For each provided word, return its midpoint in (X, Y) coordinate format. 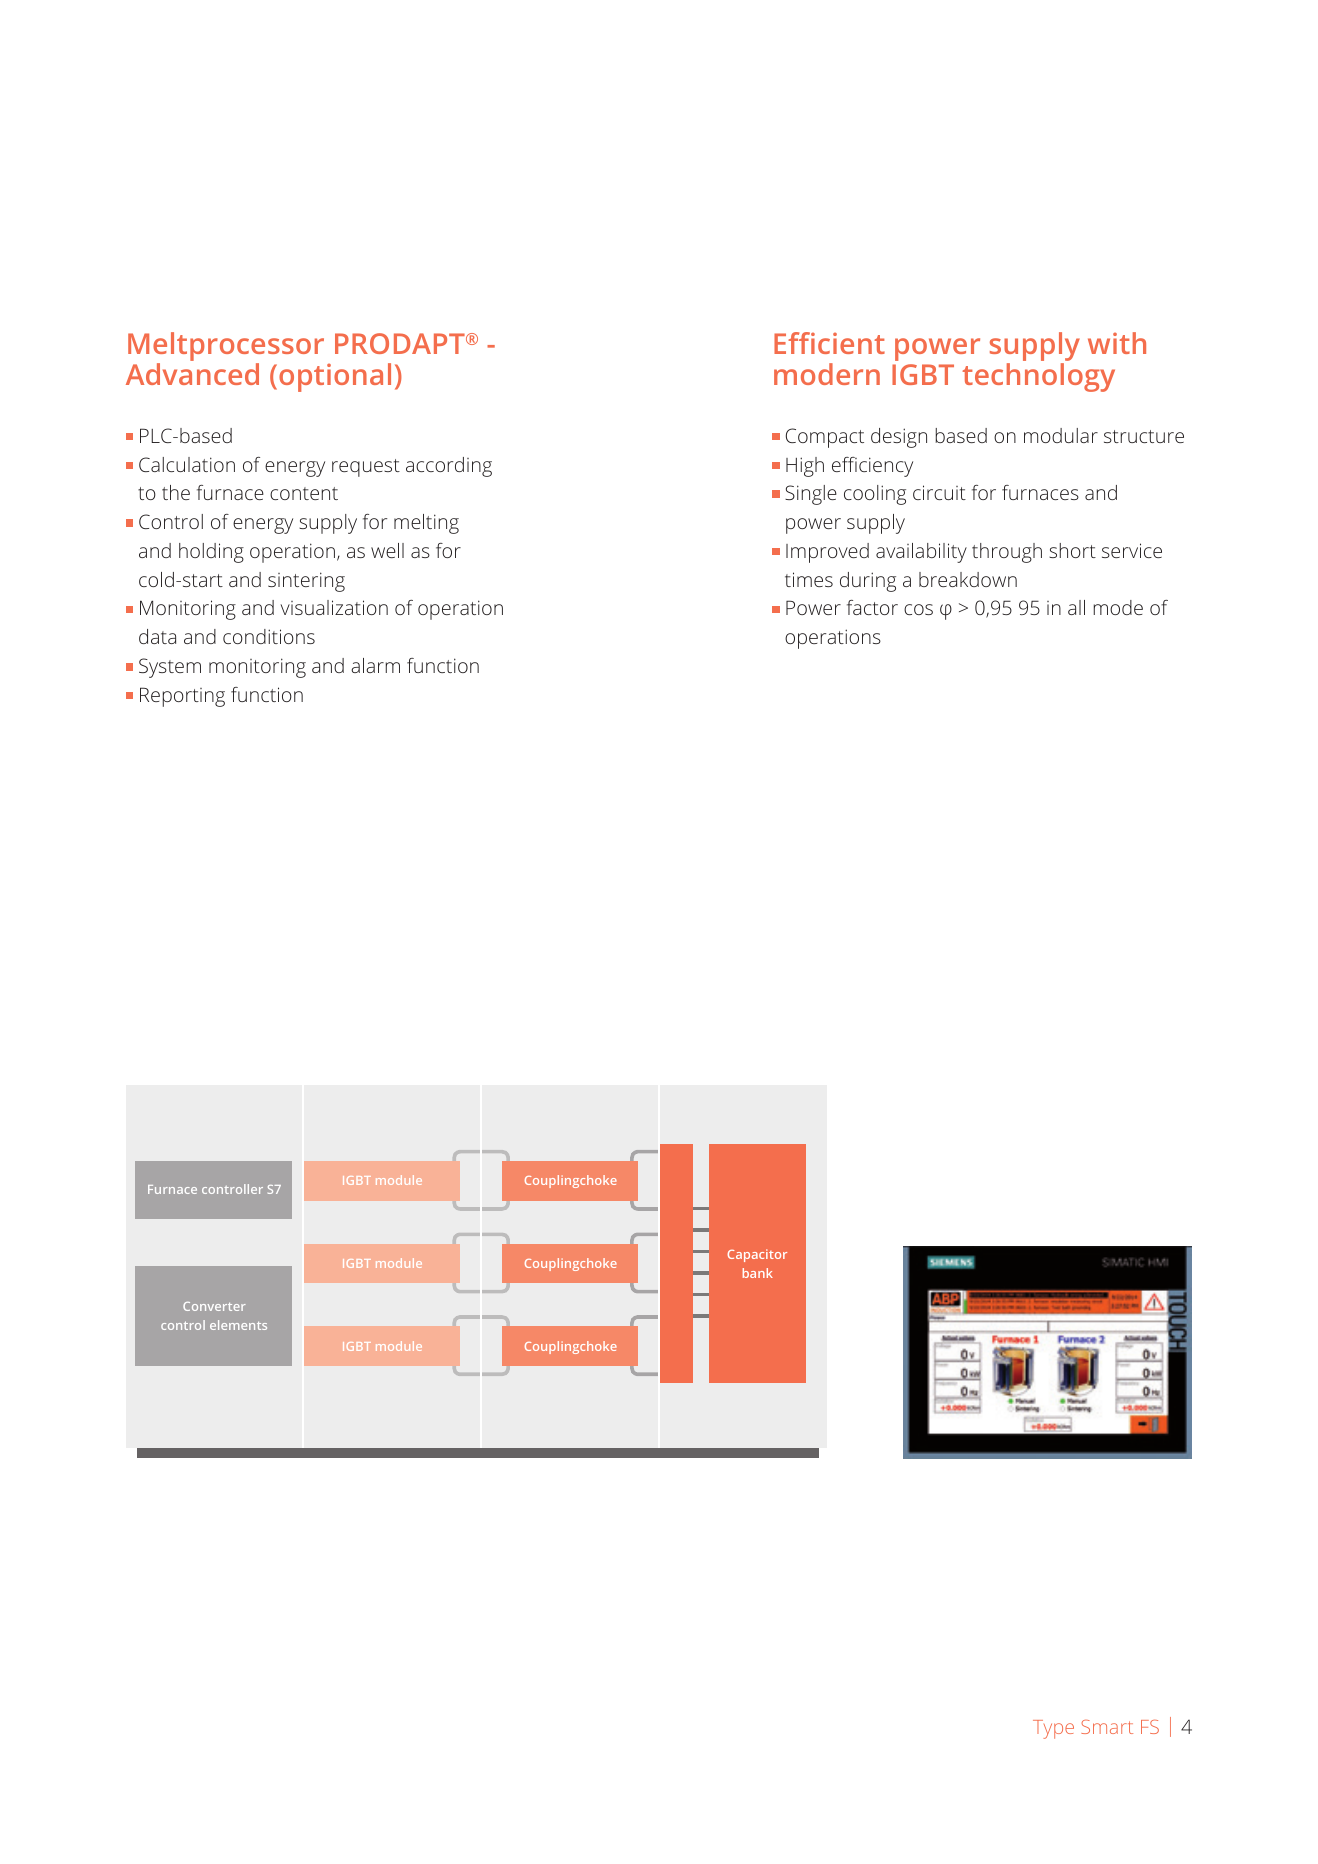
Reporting (182, 697)
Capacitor (757, 1255)
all (1076, 607)
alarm (375, 665)
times (809, 579)
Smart (1107, 1727)
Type (1053, 1729)
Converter (214, 1306)
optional (335, 377)
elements (238, 1325)
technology (1038, 377)
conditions (269, 636)
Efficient (829, 343)
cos (918, 609)
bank (758, 1273)
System (170, 668)
